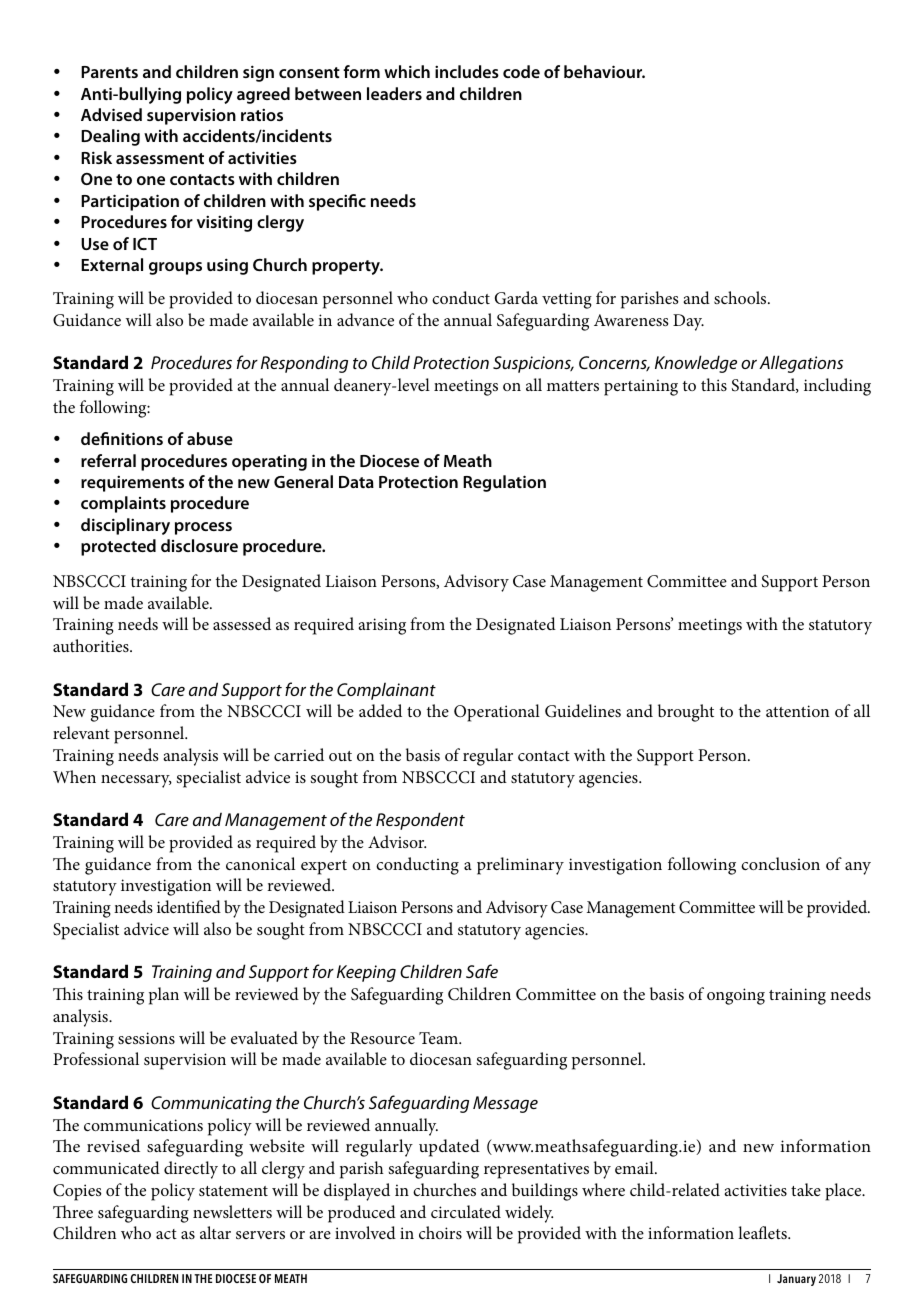 The height and width of the image is (1308, 924). What do you see at coordinates (604, 71) in the image?
I see `behaviour` at bounding box center [604, 71].
